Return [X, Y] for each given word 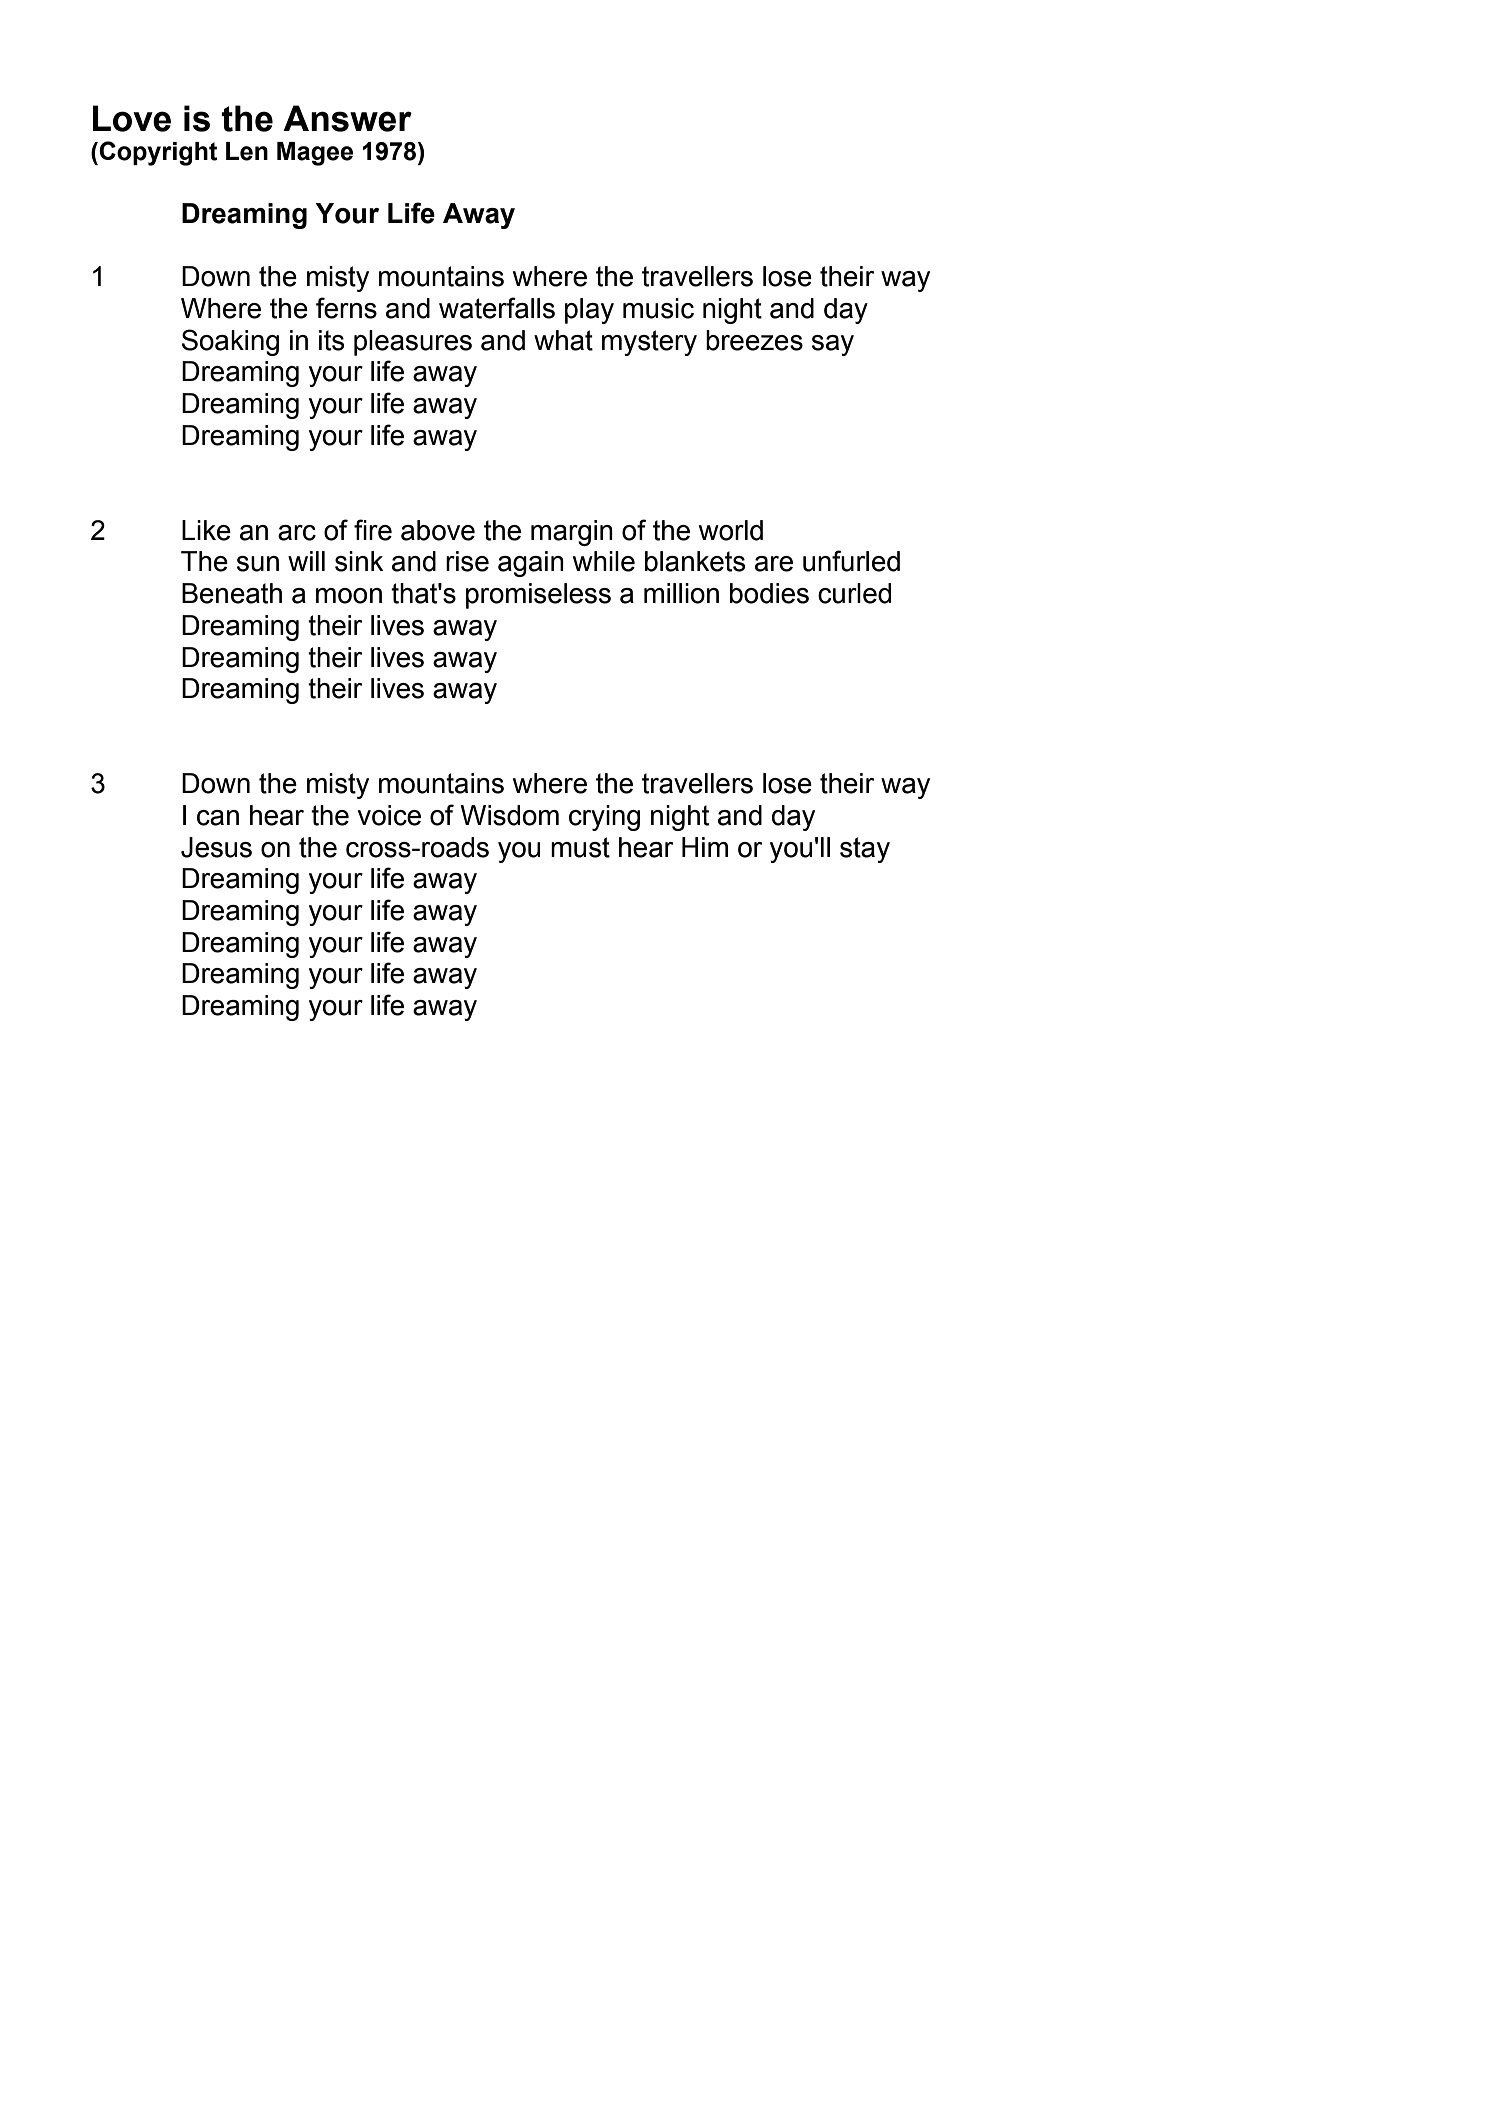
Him [705, 847]
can [218, 818]
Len [247, 151]
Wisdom [509, 815]
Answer [347, 118]
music [658, 308]
